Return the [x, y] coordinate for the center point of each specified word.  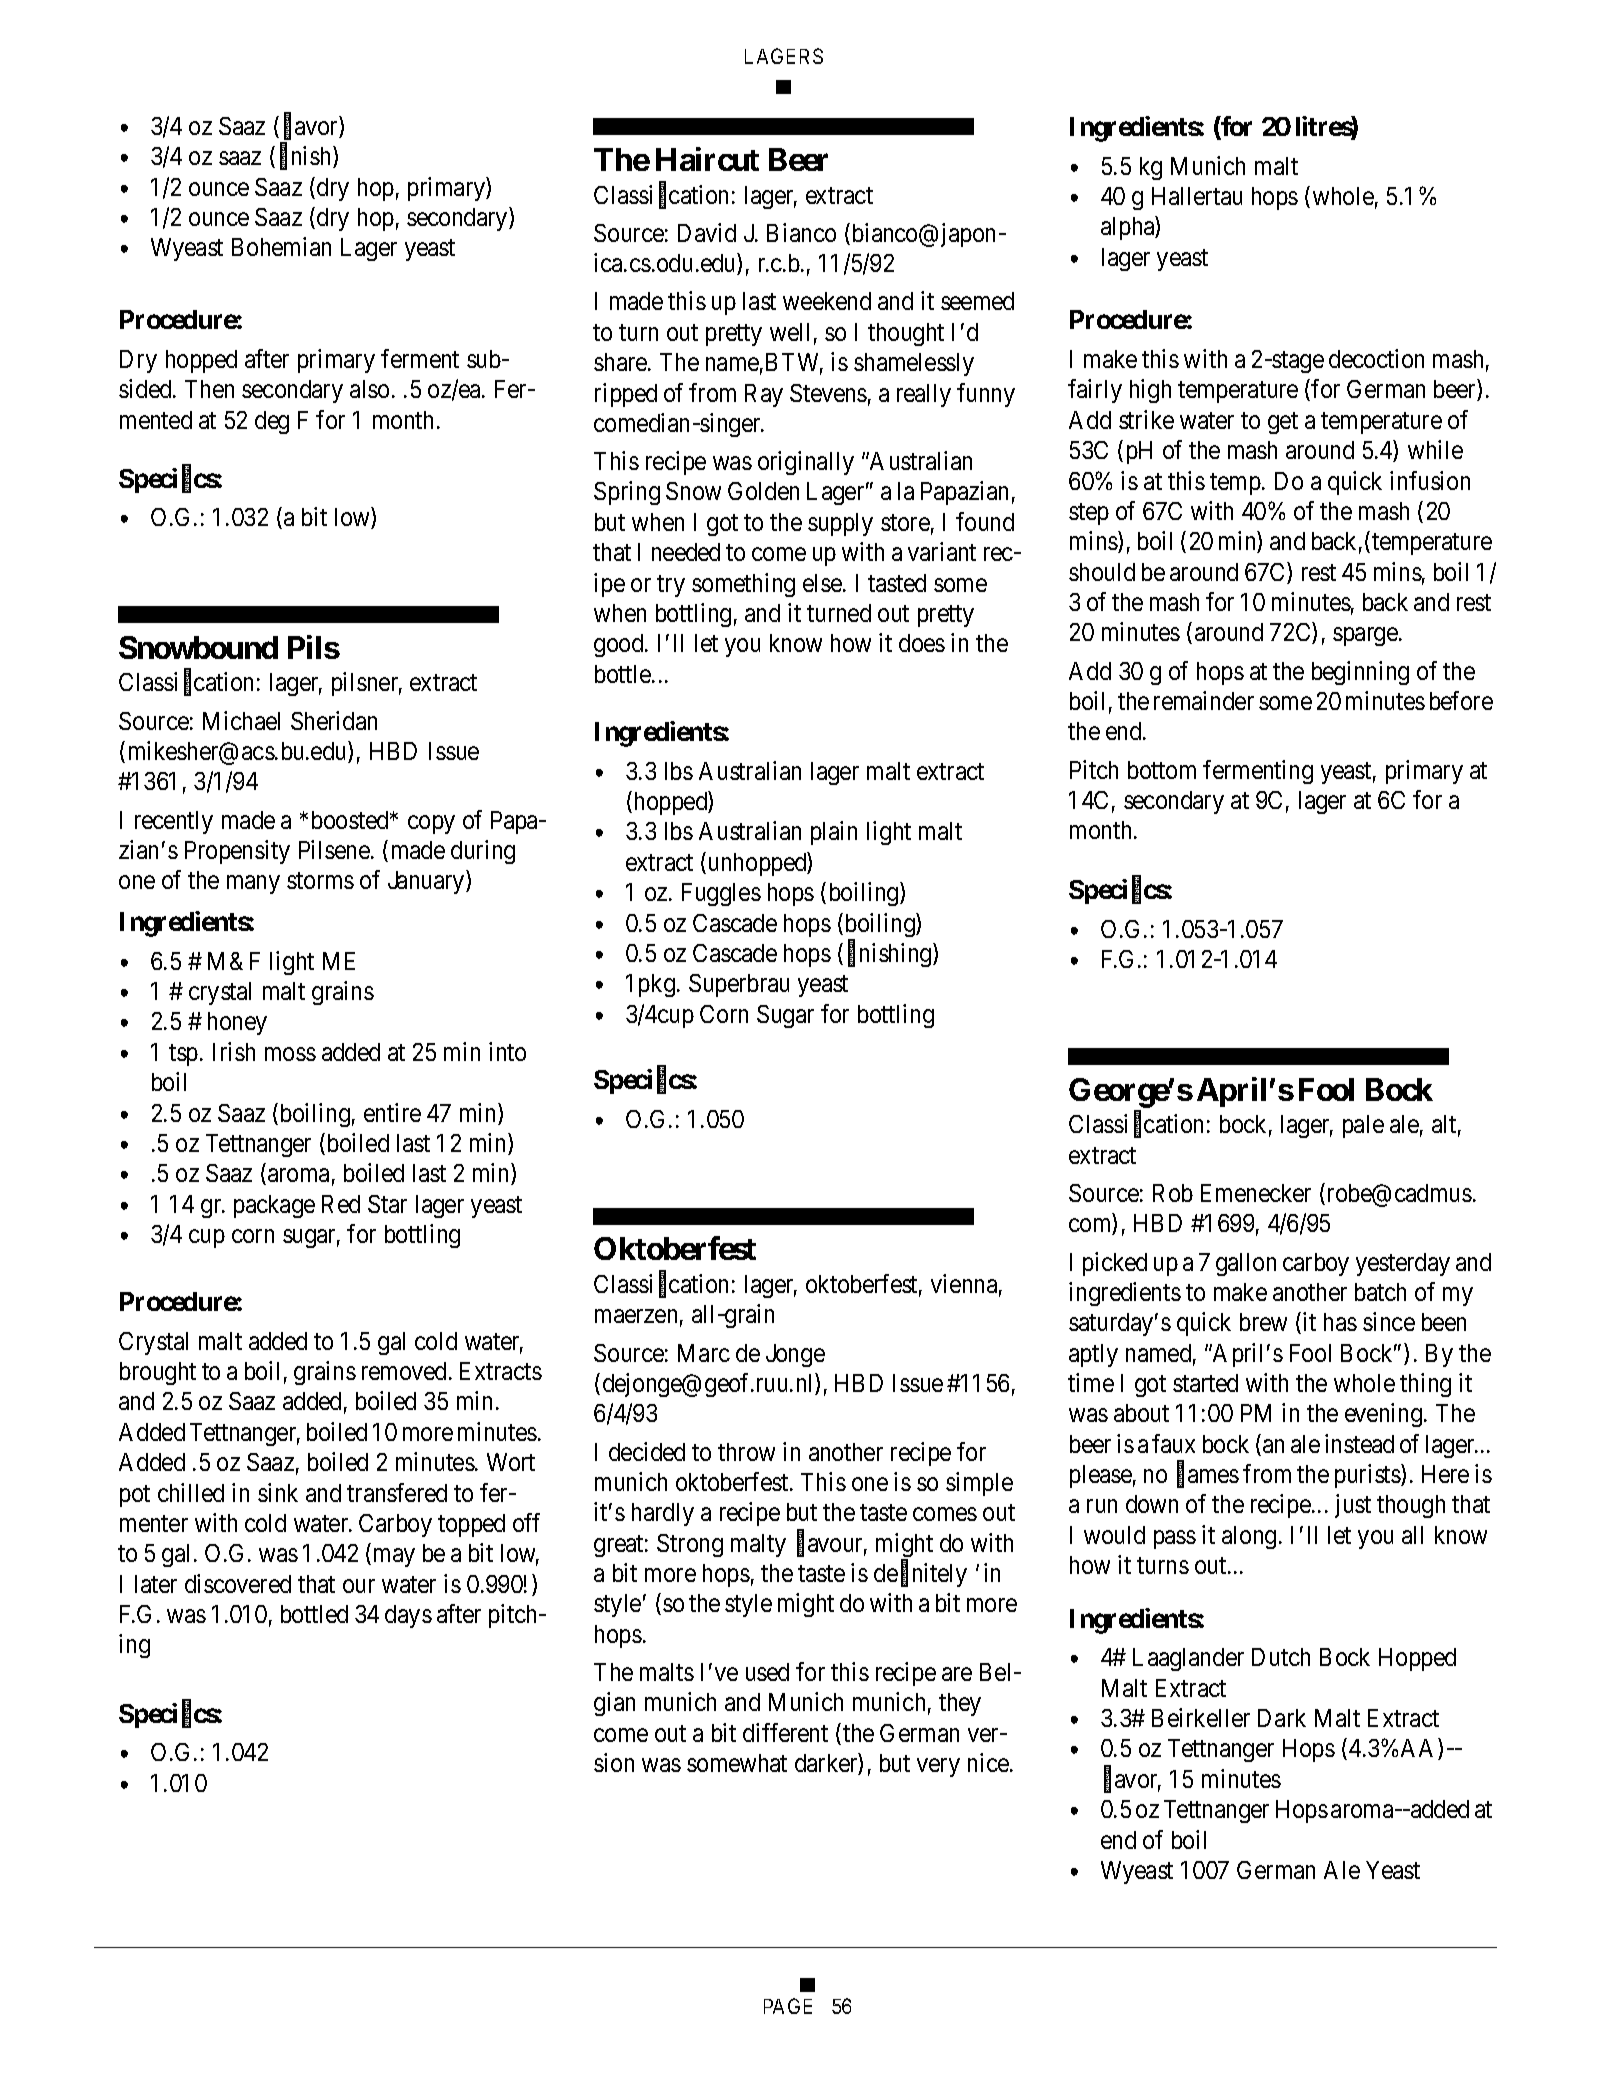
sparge [1366, 637]
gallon [1246, 1264]
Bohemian [281, 246]
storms [320, 881]
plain [834, 833]
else [823, 583]
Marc [704, 1353]
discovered [238, 1583]
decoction [1376, 358]
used [767, 1672]
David [707, 232]
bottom [1162, 770]
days [408, 1616]
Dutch [1281, 1657]
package [274, 1206]
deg [272, 422]
